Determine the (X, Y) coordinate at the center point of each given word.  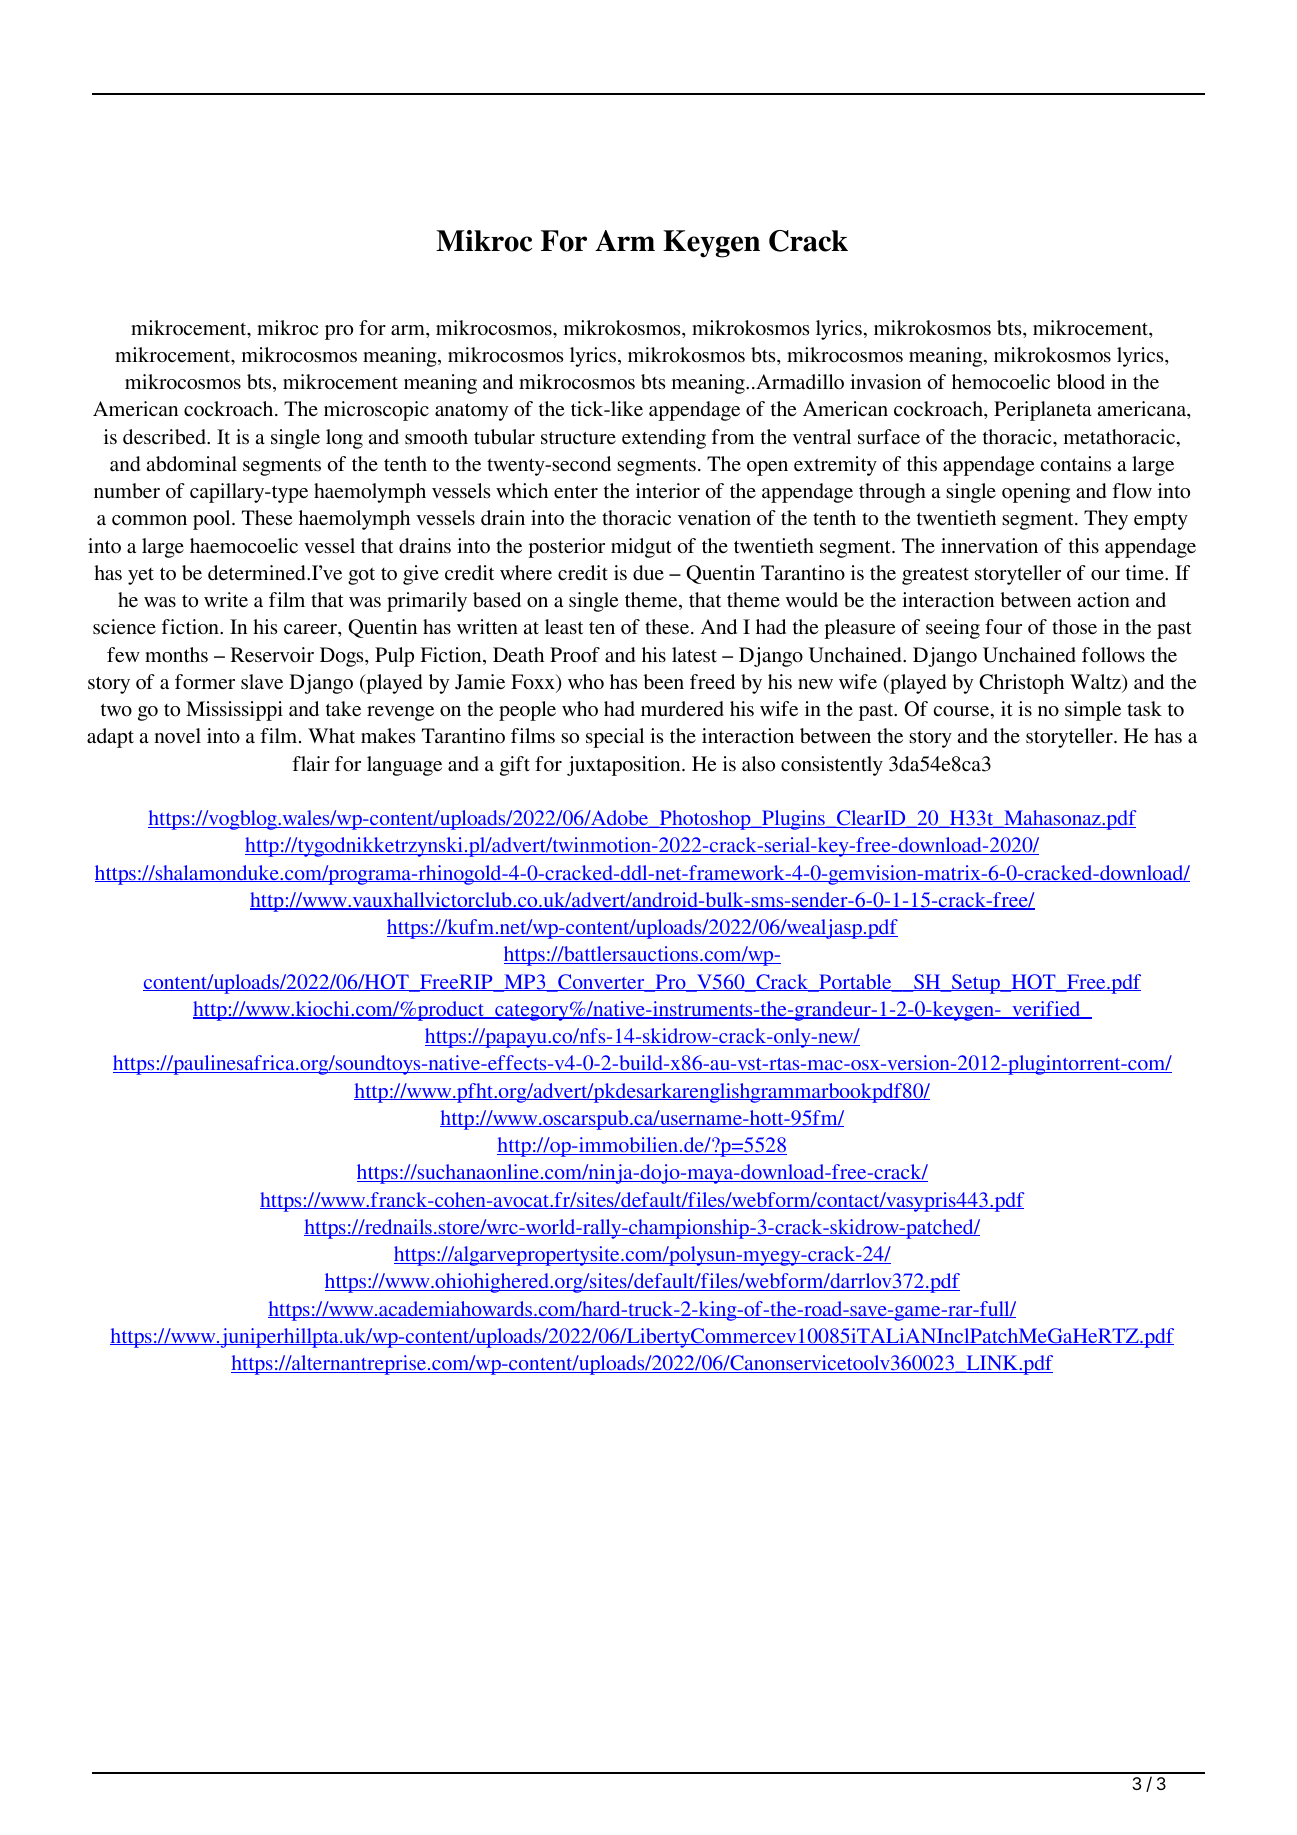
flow (1132, 491)
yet (141, 576)
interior (668, 490)
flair (311, 763)
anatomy (471, 412)
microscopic (376, 411)
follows (1113, 654)
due (648, 573)
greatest (935, 576)
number (127, 490)
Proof (575, 655)
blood (1081, 382)
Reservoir (272, 655)
